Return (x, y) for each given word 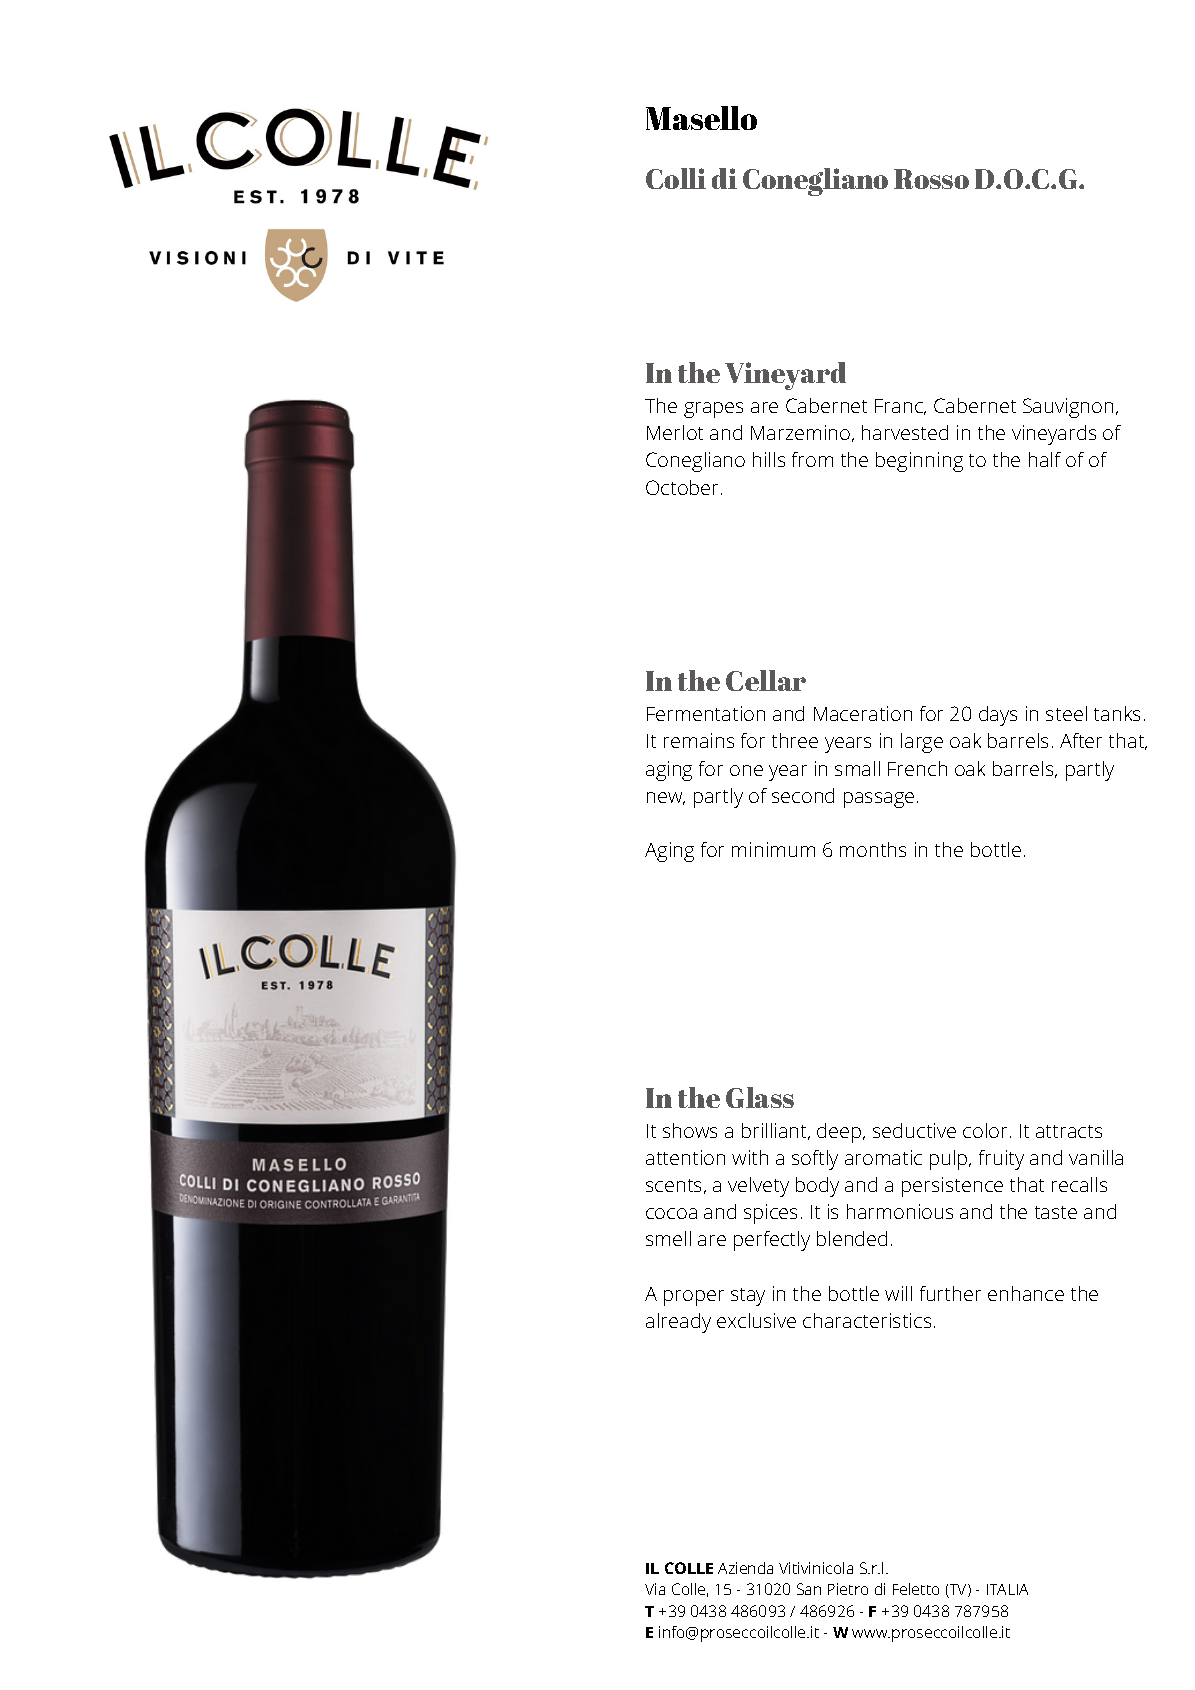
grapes (713, 410)
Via (655, 1589)
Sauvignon (1068, 408)
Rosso (931, 179)
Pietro (848, 1589)
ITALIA (1007, 1589)
